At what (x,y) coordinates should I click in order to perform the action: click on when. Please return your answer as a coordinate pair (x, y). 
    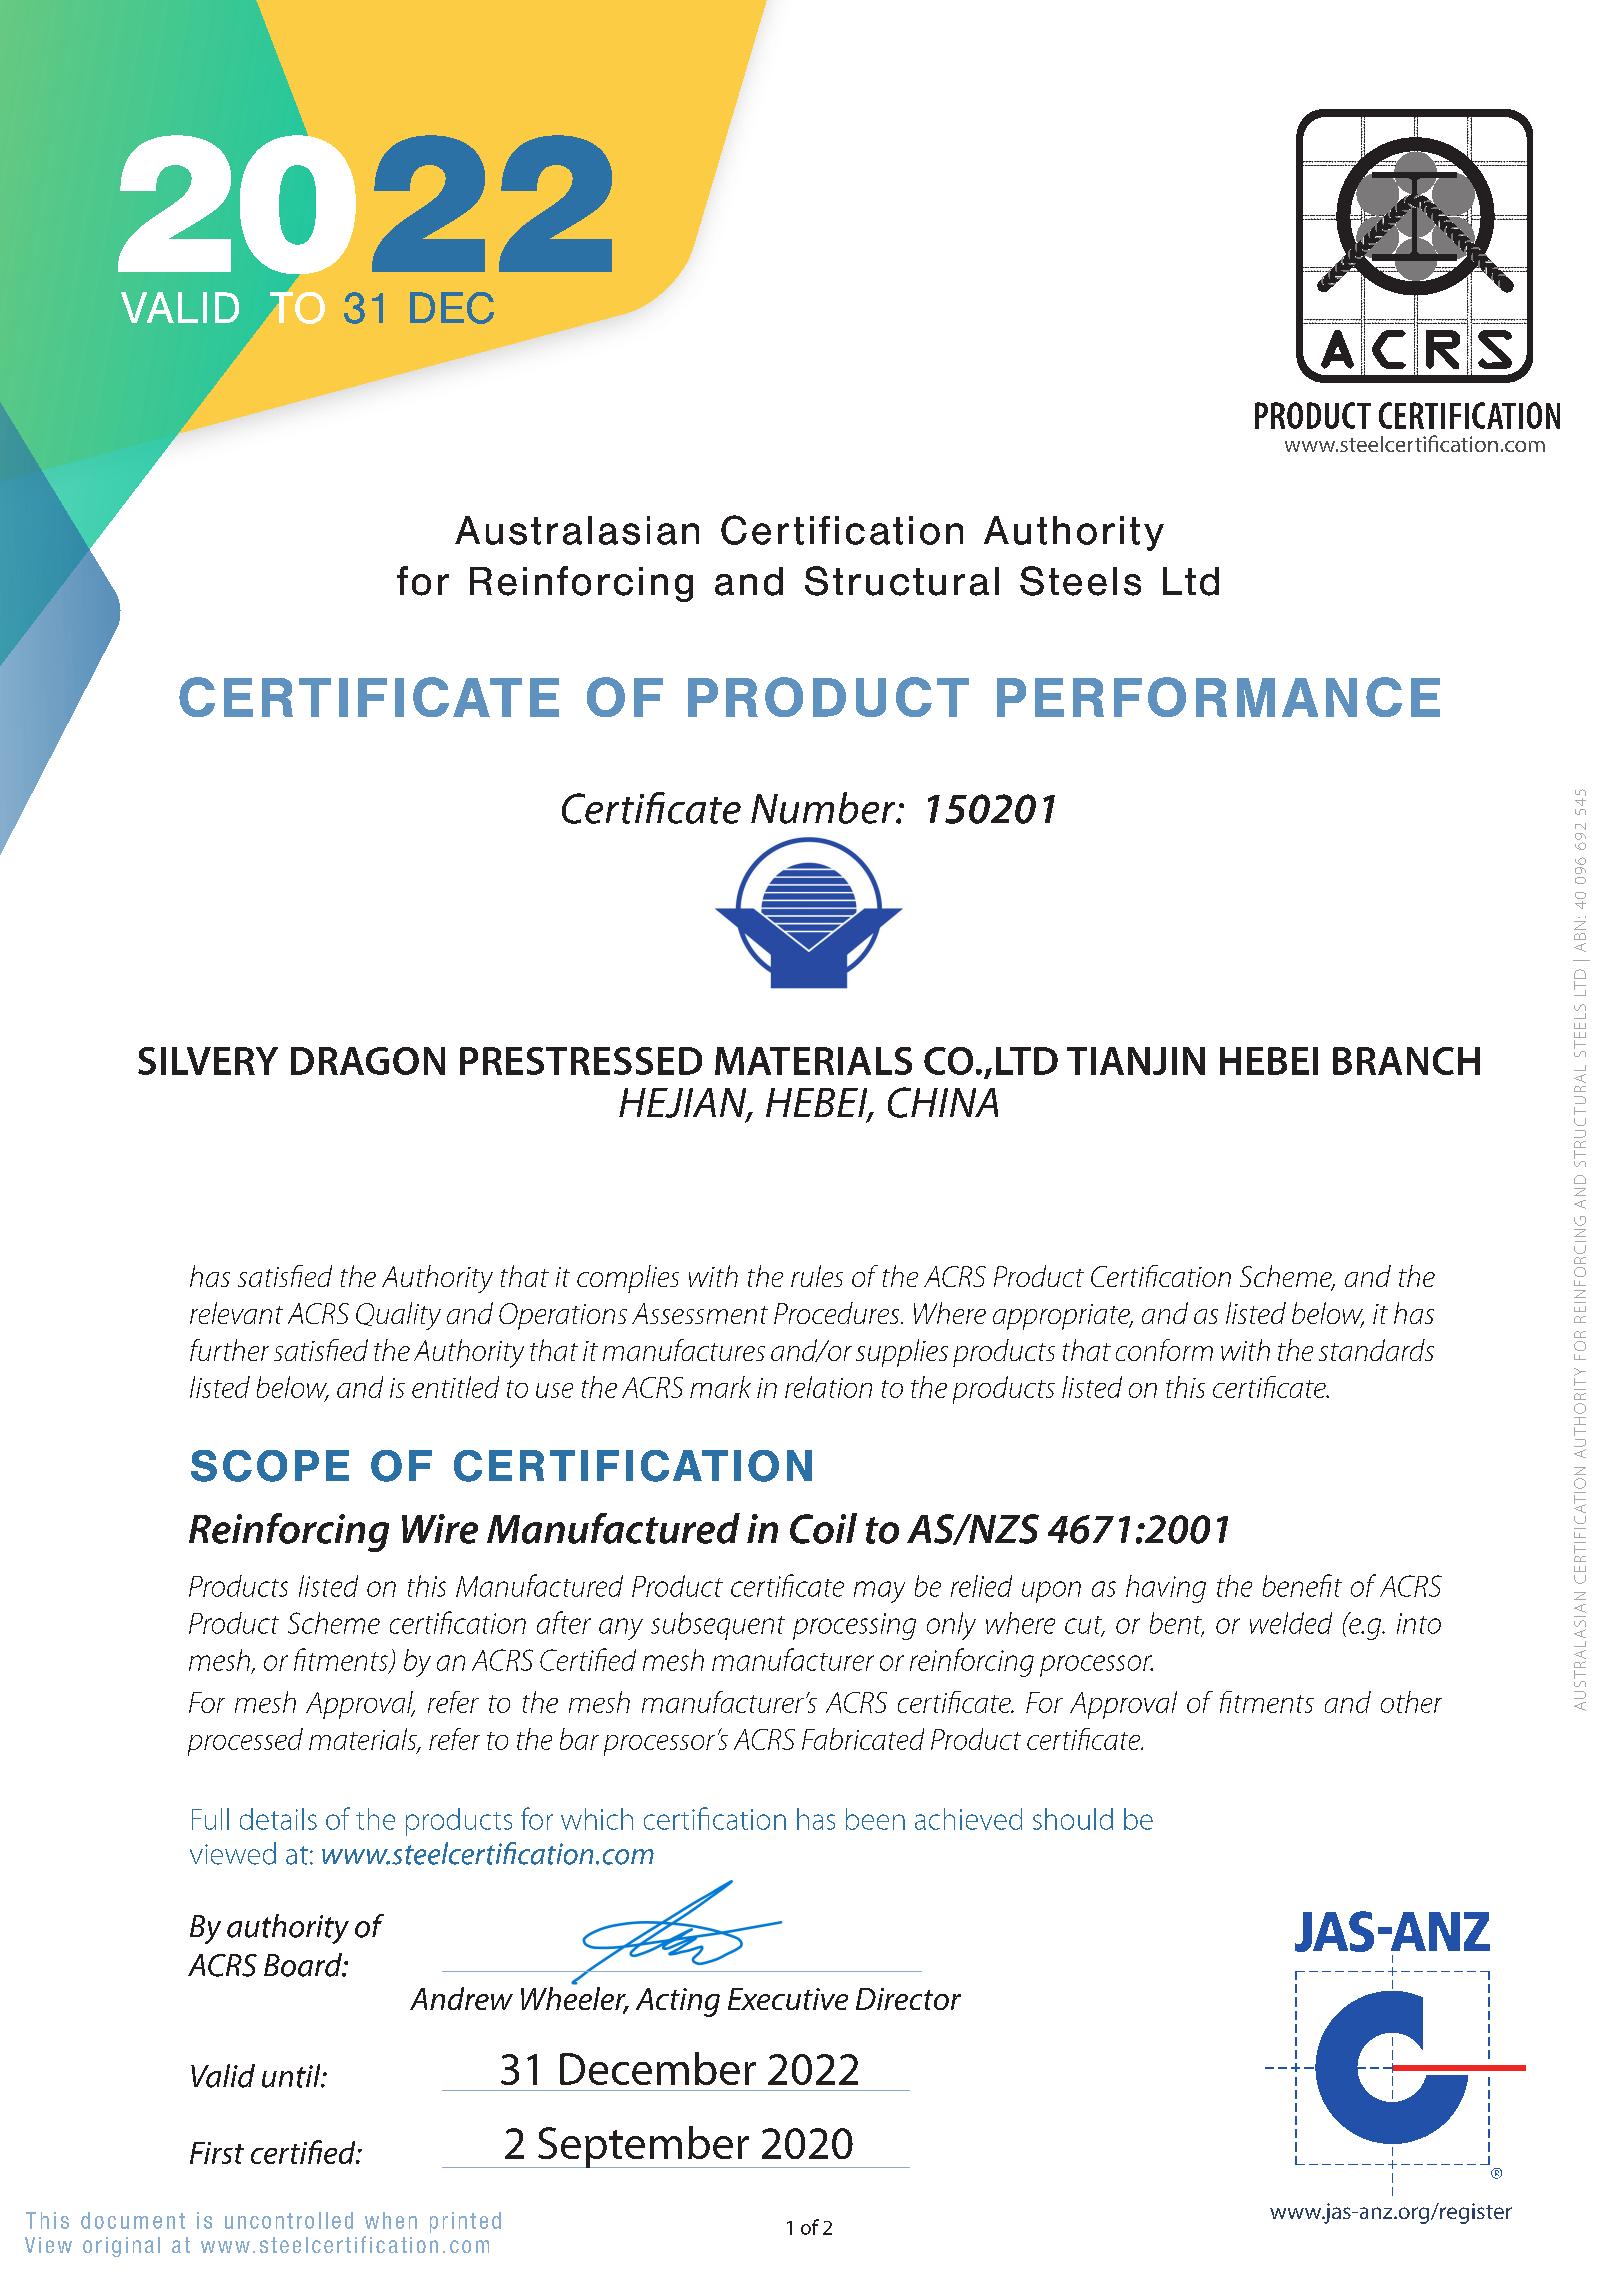
    Looking at the image, I should click on (391, 2220).
